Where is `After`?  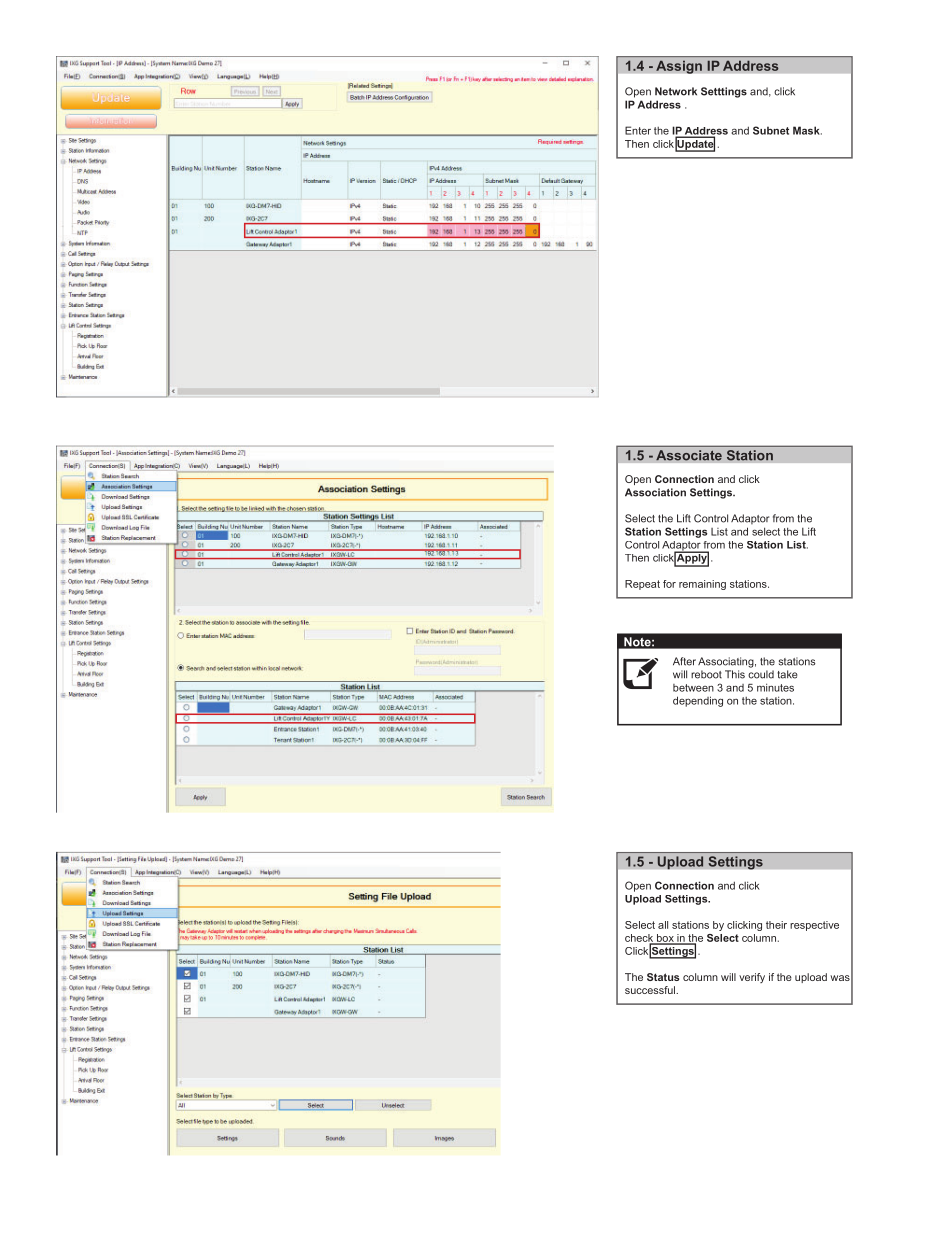 After is located at coordinates (684, 661).
